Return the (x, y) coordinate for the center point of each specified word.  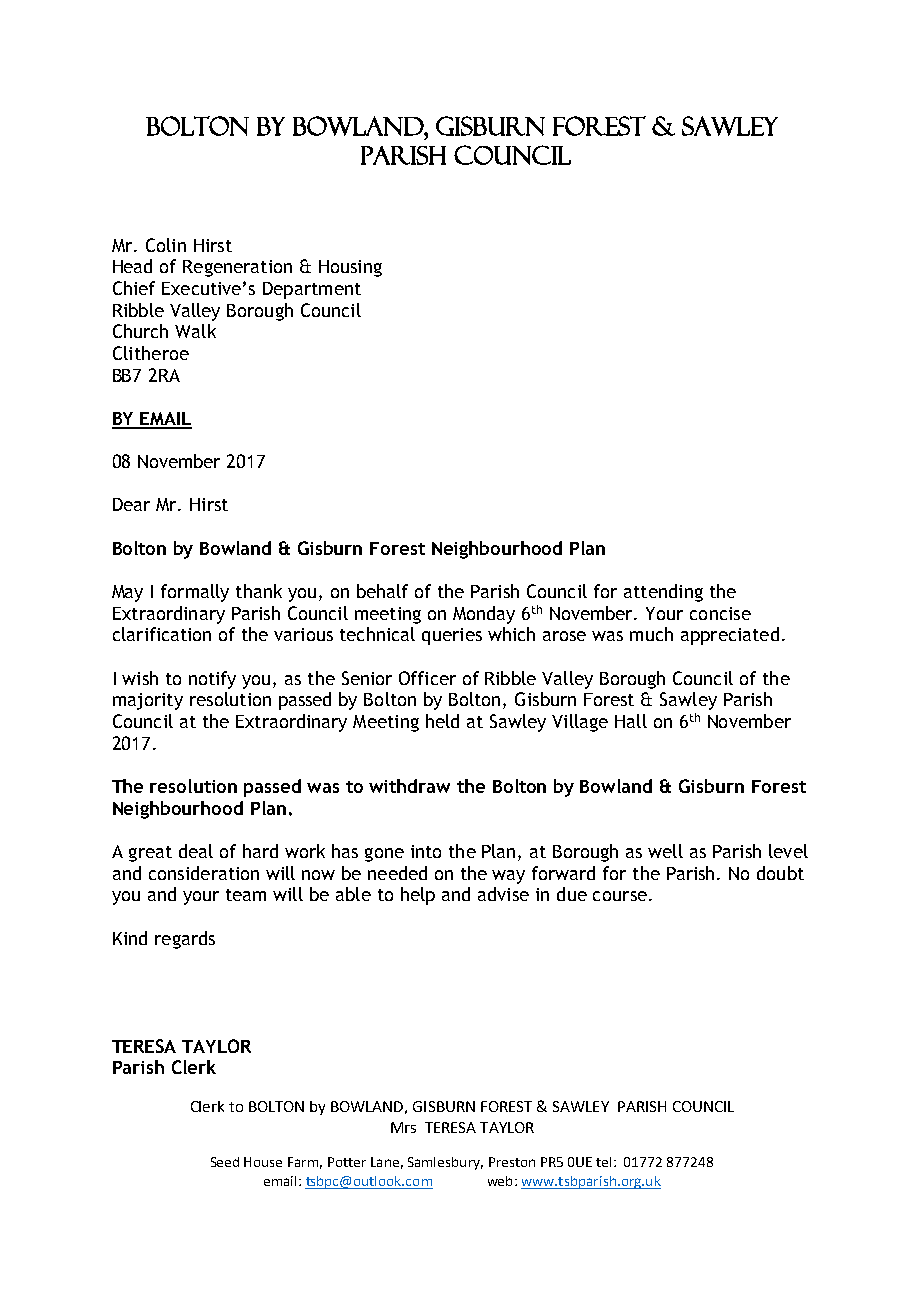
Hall (631, 721)
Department (312, 290)
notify (212, 680)
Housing (350, 268)
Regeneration (237, 268)
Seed (225, 1162)
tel (603, 1162)
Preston (512, 1162)
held (442, 721)
